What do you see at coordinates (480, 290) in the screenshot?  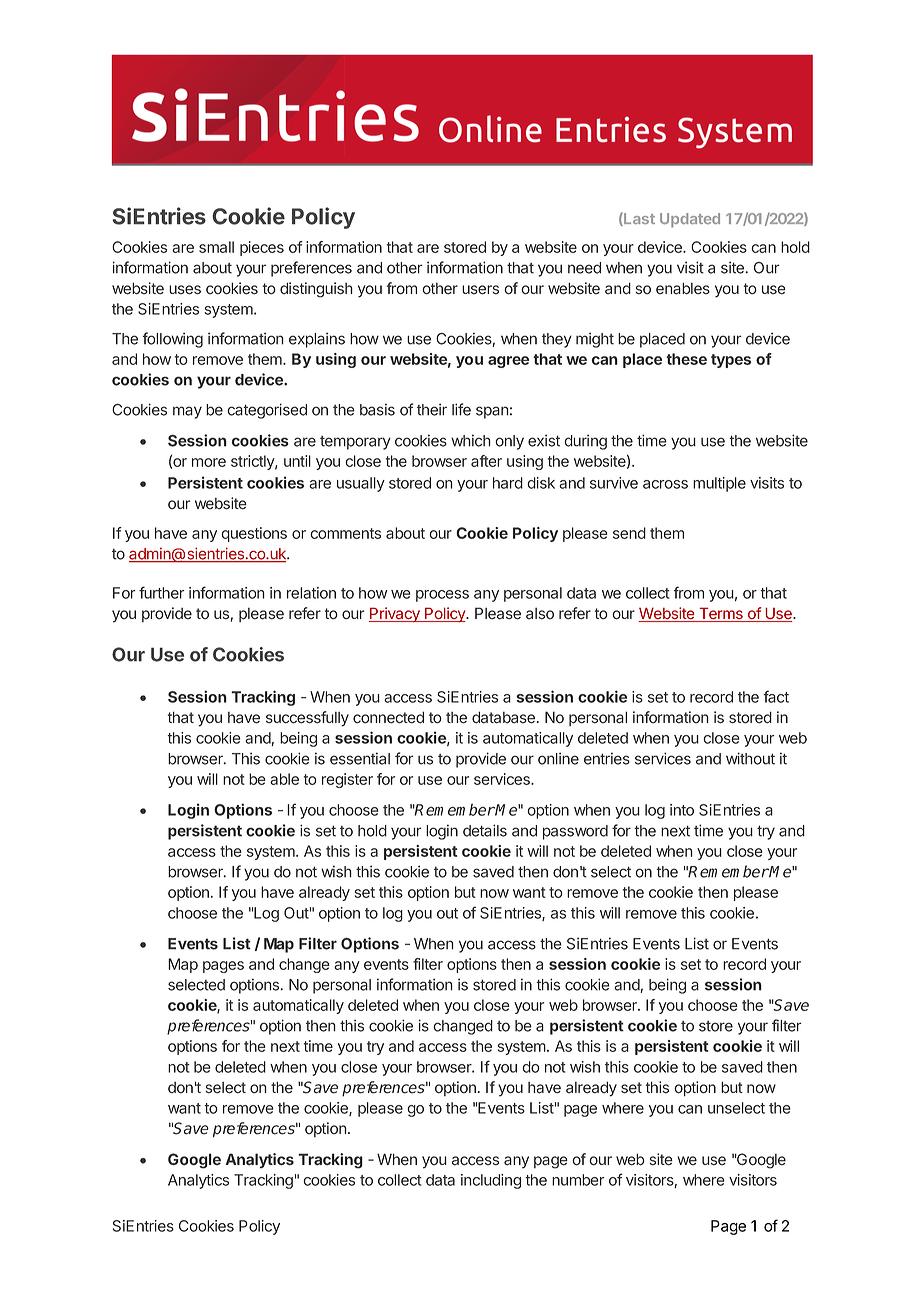 I see `users` at bounding box center [480, 290].
